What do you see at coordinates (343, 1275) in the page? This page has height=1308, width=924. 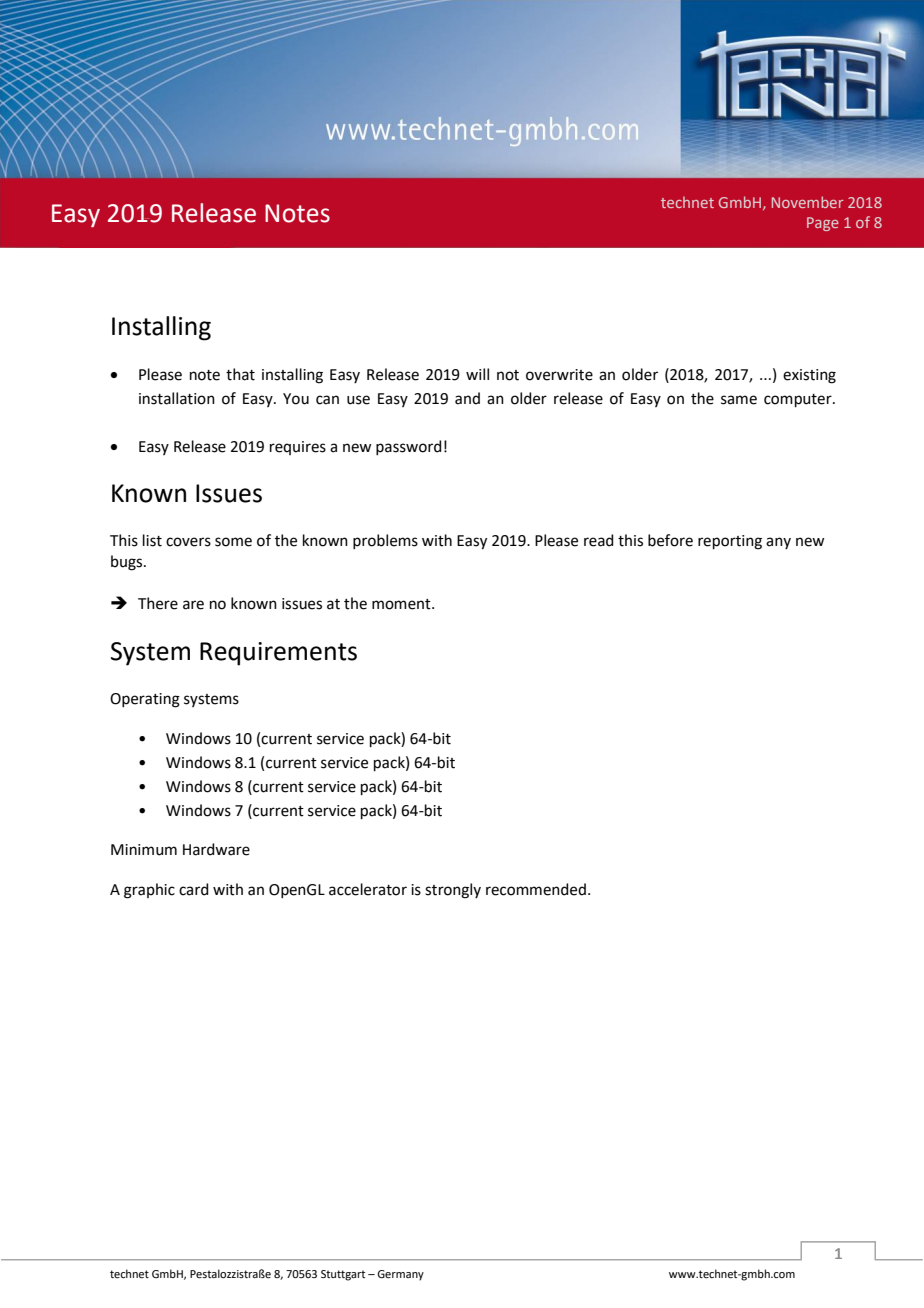 I see `Stuttgart` at bounding box center [343, 1275].
